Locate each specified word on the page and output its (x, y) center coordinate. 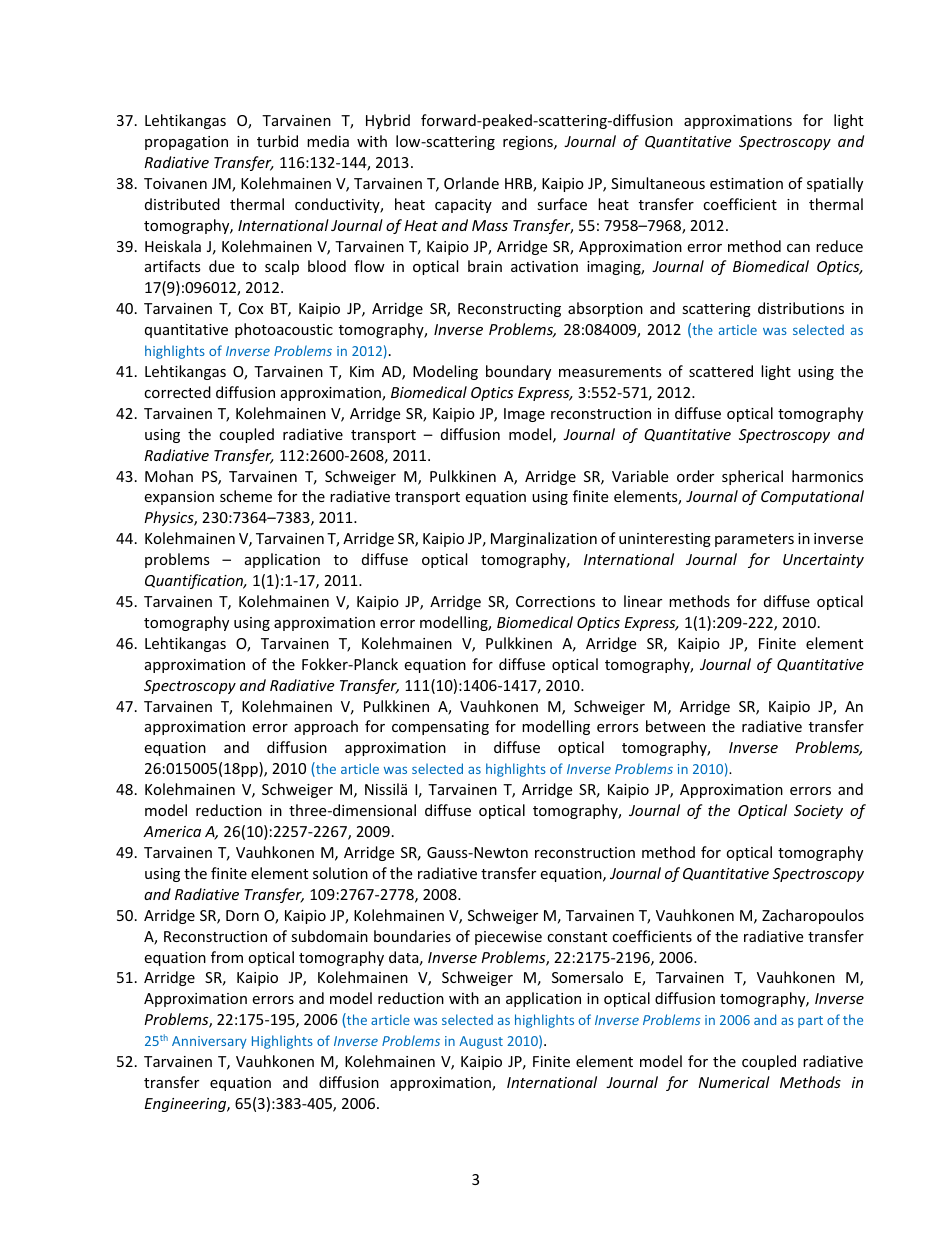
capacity (463, 206)
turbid (277, 141)
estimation (746, 183)
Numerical (734, 1082)
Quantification (195, 581)
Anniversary (209, 1042)
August (481, 1042)
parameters (754, 540)
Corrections (555, 601)
